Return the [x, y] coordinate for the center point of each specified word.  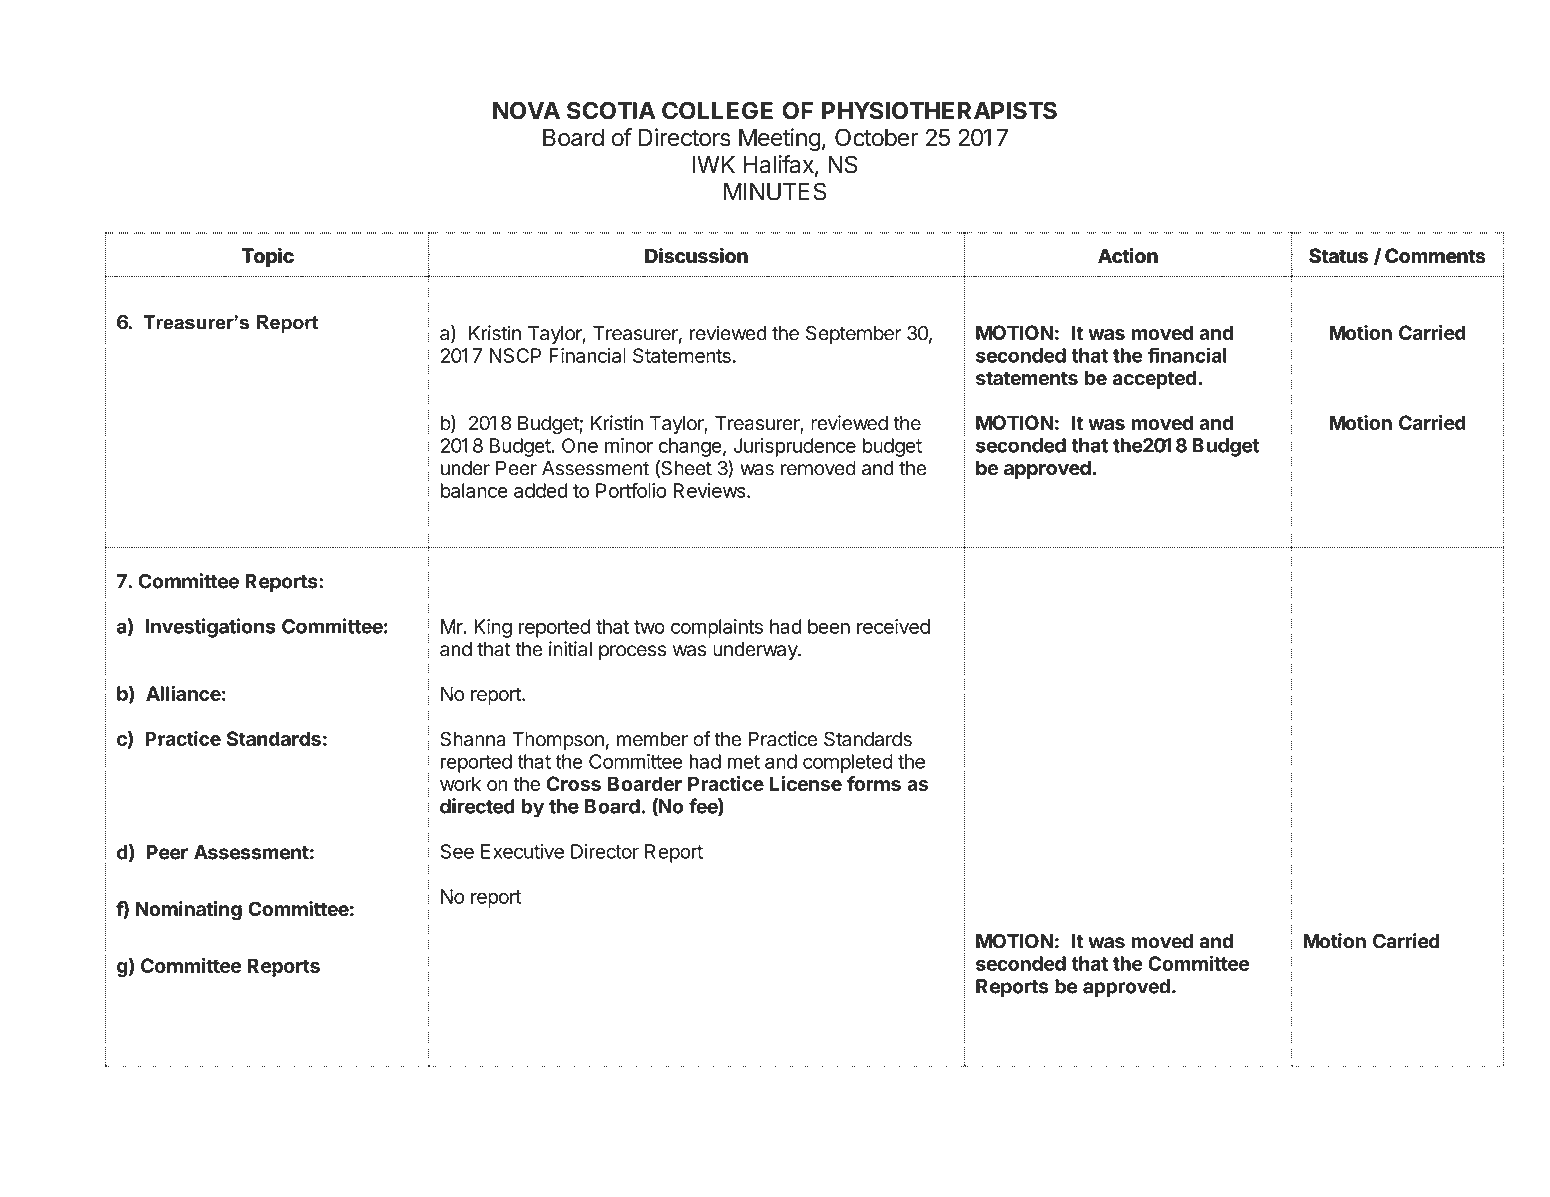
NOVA [526, 110]
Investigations [210, 628]
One [580, 445]
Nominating [189, 911]
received [893, 626]
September [853, 334]
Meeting [780, 139]
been [829, 626]
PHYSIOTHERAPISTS [939, 110]
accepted [1154, 379]
